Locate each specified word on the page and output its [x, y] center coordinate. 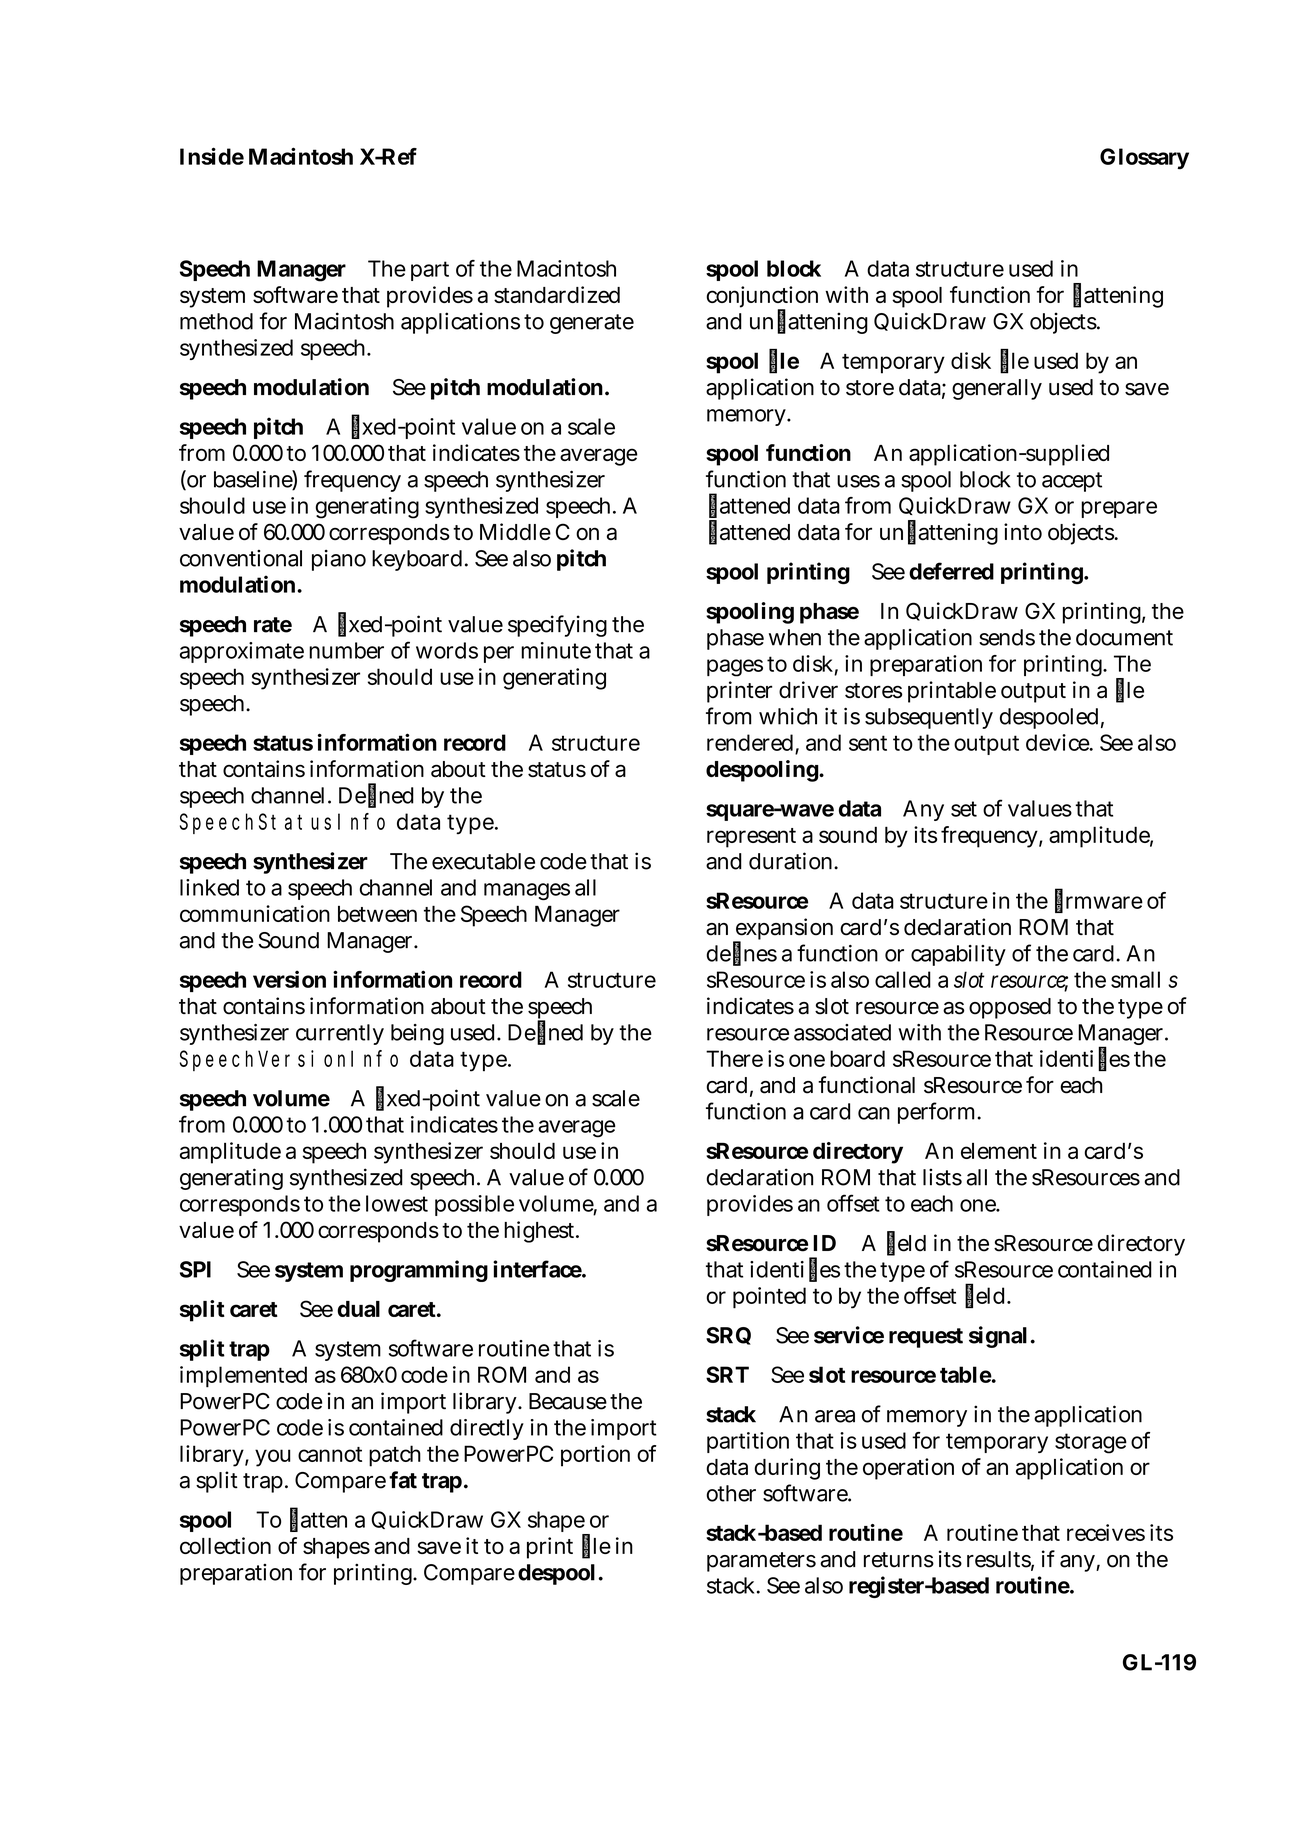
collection [225, 1545]
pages [735, 668]
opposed [1010, 1008]
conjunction [762, 298]
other [731, 1493]
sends [1007, 637]
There [734, 1058]
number [346, 650]
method [216, 321]
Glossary [1144, 159]
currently [340, 1034]
